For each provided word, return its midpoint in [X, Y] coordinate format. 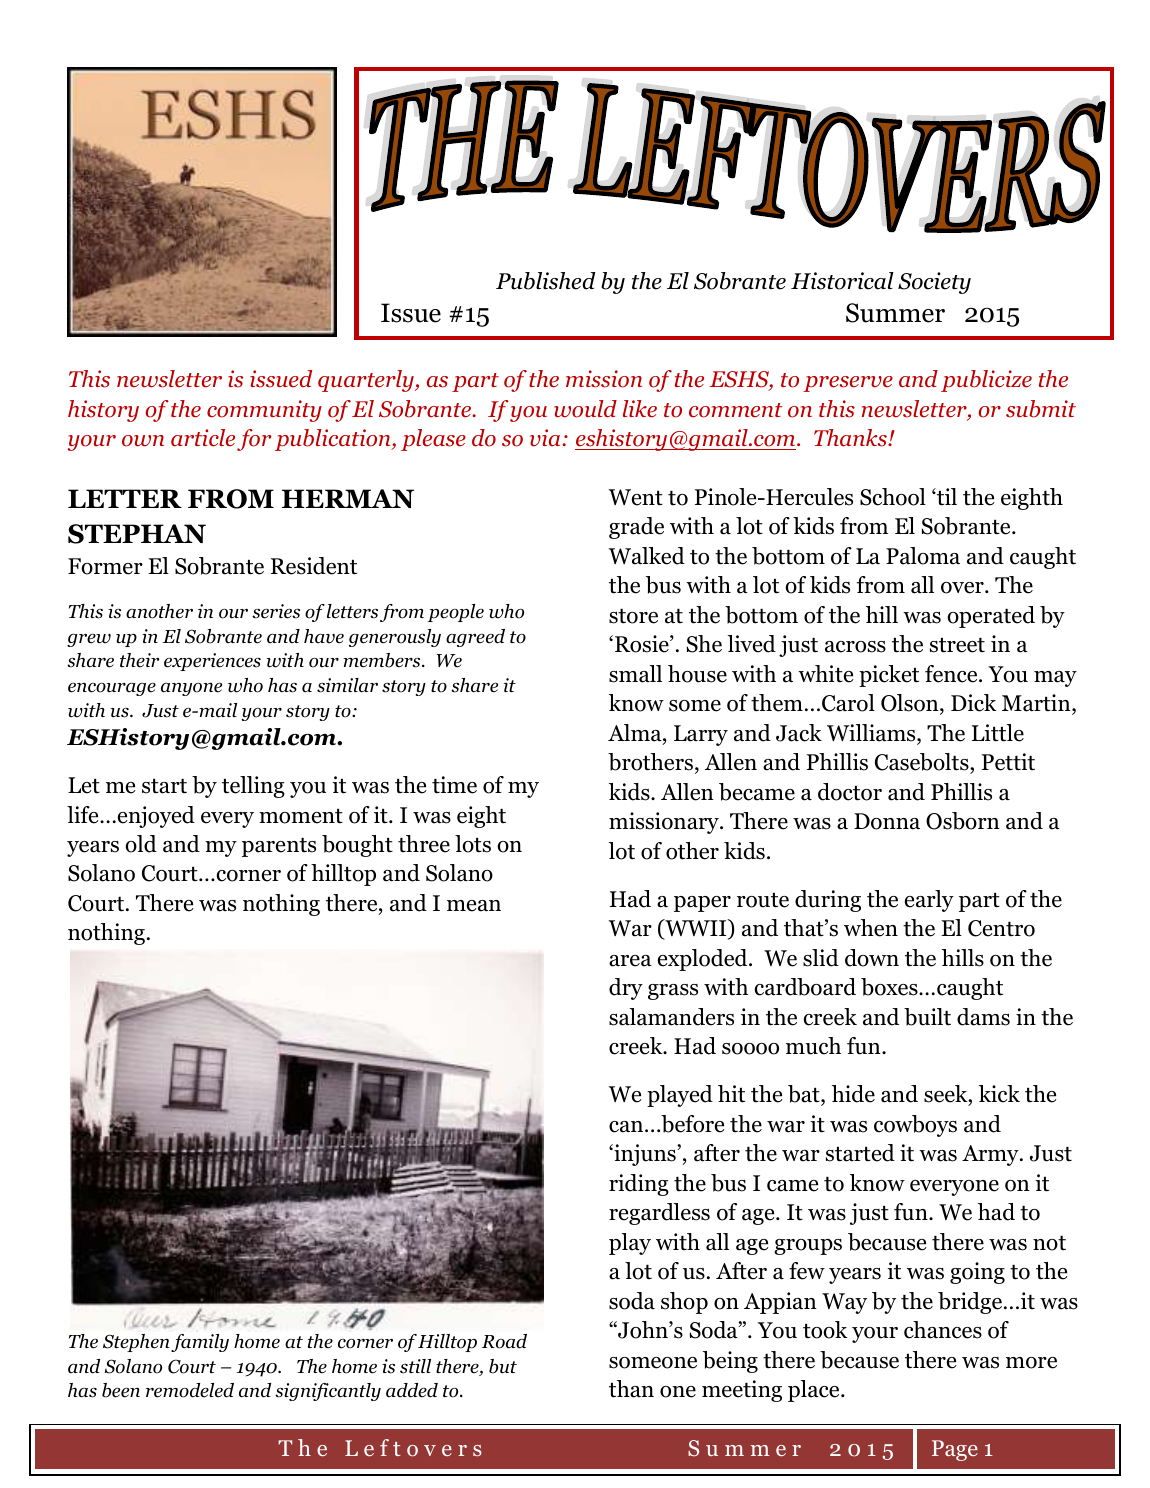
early [929, 901]
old [141, 844]
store [633, 616]
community [264, 411]
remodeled [190, 1390]
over [963, 588]
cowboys [915, 1126]
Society [934, 283]
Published [546, 281]
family [200, 1343]
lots [473, 844]
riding [639, 1185]
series [276, 611]
